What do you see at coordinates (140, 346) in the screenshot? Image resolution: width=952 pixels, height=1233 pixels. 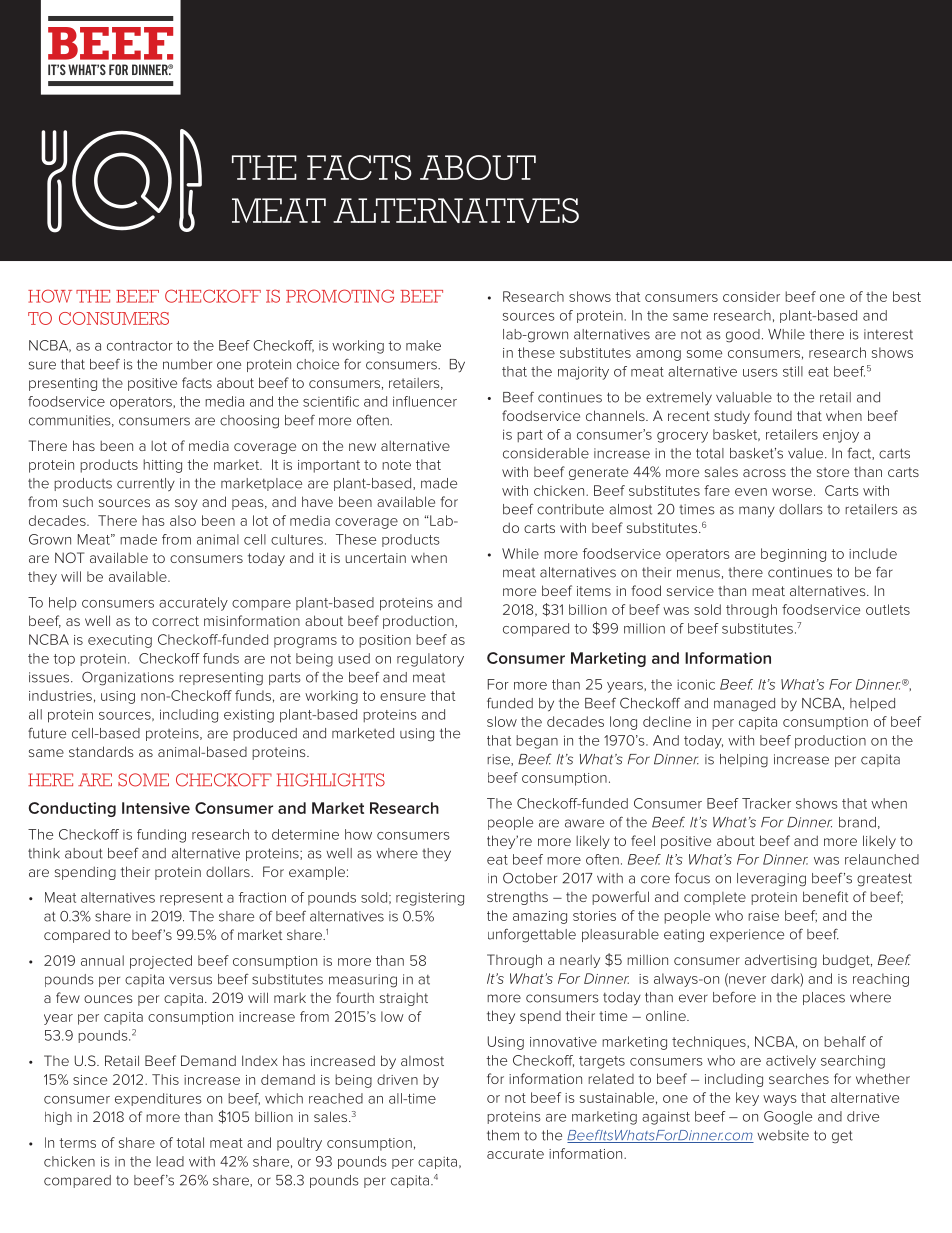 I see `contractor` at bounding box center [140, 346].
